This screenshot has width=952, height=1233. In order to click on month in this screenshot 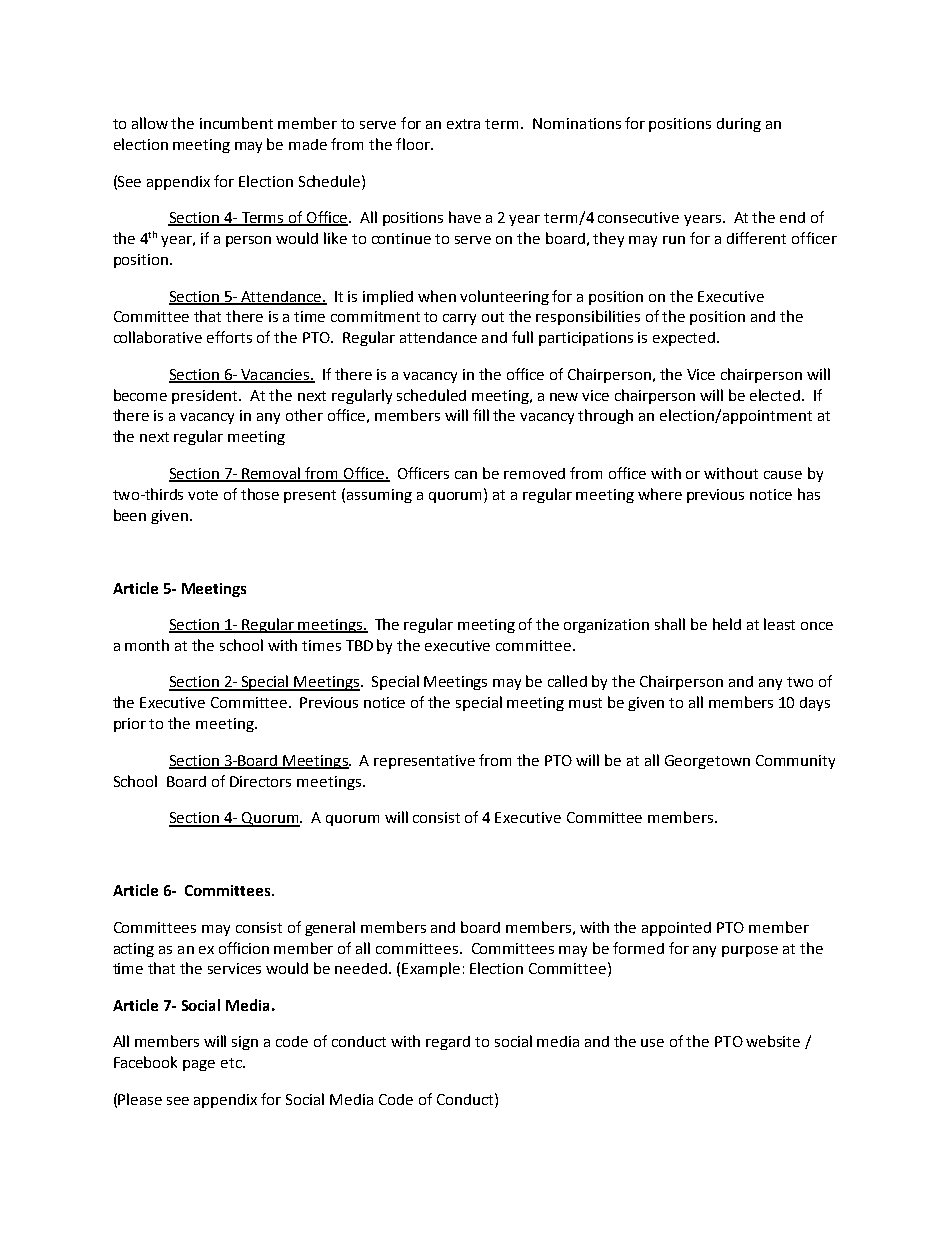, I will do `click(147, 645)`.
